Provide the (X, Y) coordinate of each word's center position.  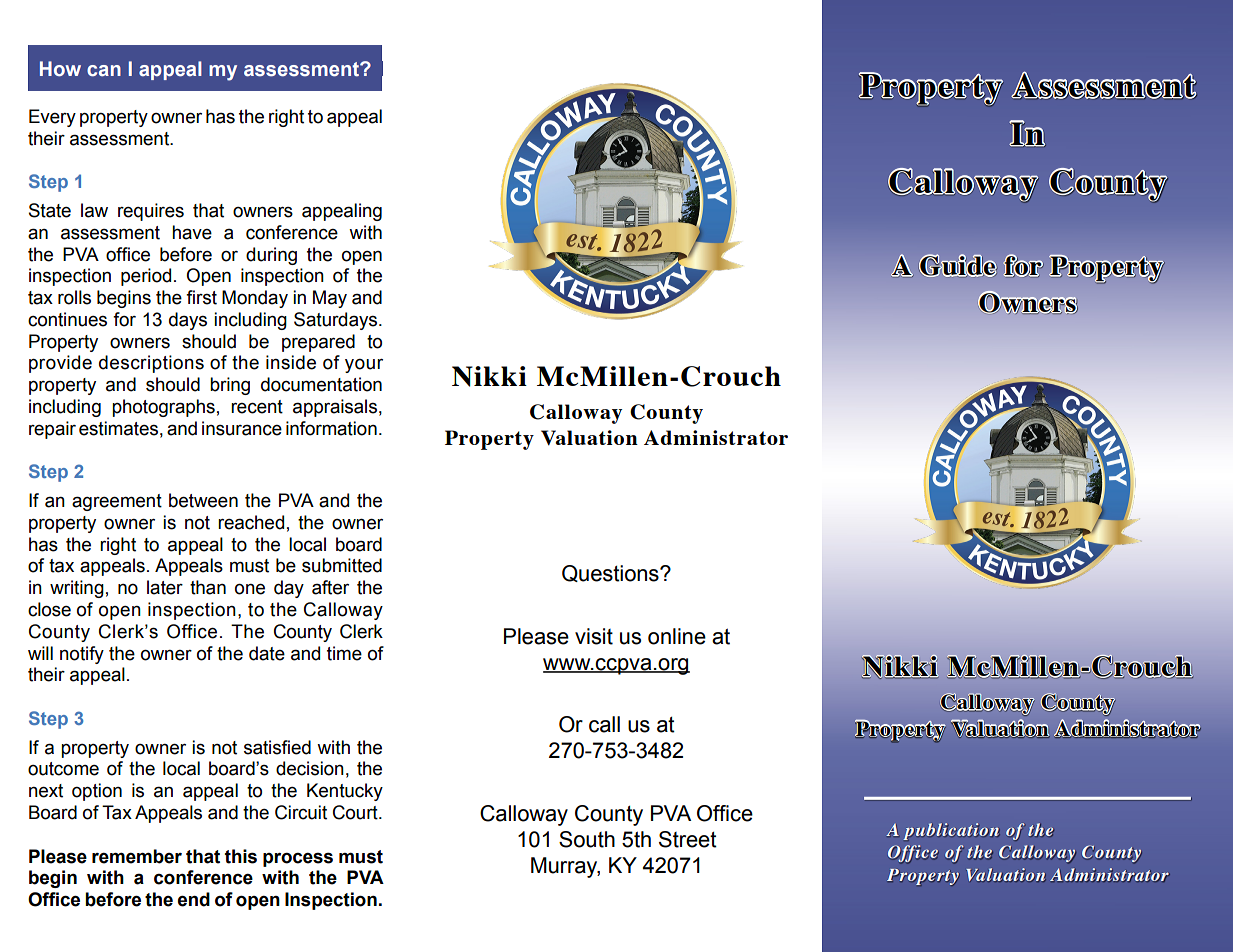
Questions (611, 573)
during (271, 256)
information (331, 428)
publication (951, 831)
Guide (958, 265)
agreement (117, 502)
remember (137, 856)
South (587, 839)
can (104, 71)
